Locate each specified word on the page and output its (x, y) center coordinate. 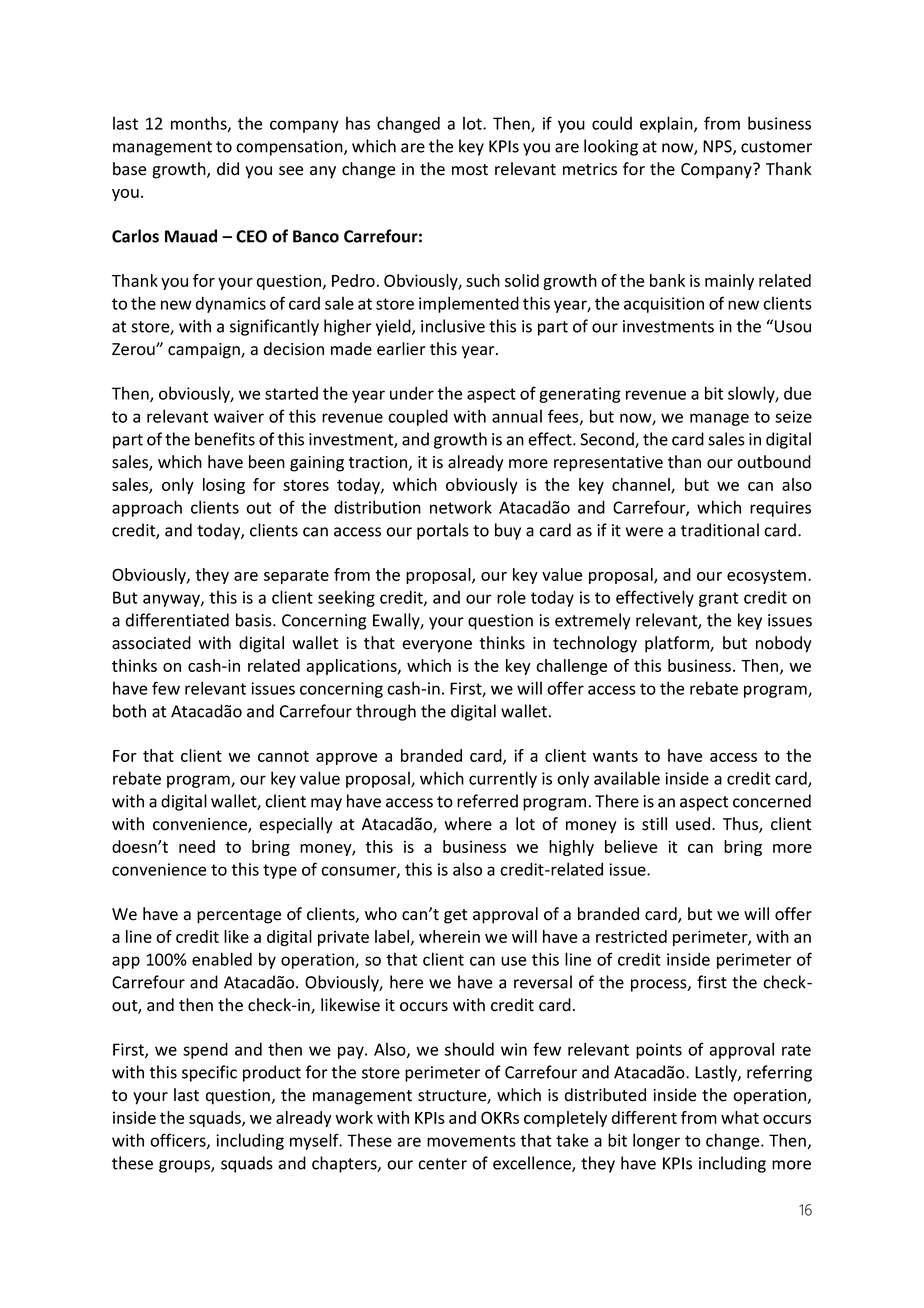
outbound (774, 462)
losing (224, 486)
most (470, 170)
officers (179, 1141)
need (197, 846)
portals (443, 531)
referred (487, 801)
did (228, 169)
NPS (718, 147)
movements (471, 1141)
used (693, 824)
